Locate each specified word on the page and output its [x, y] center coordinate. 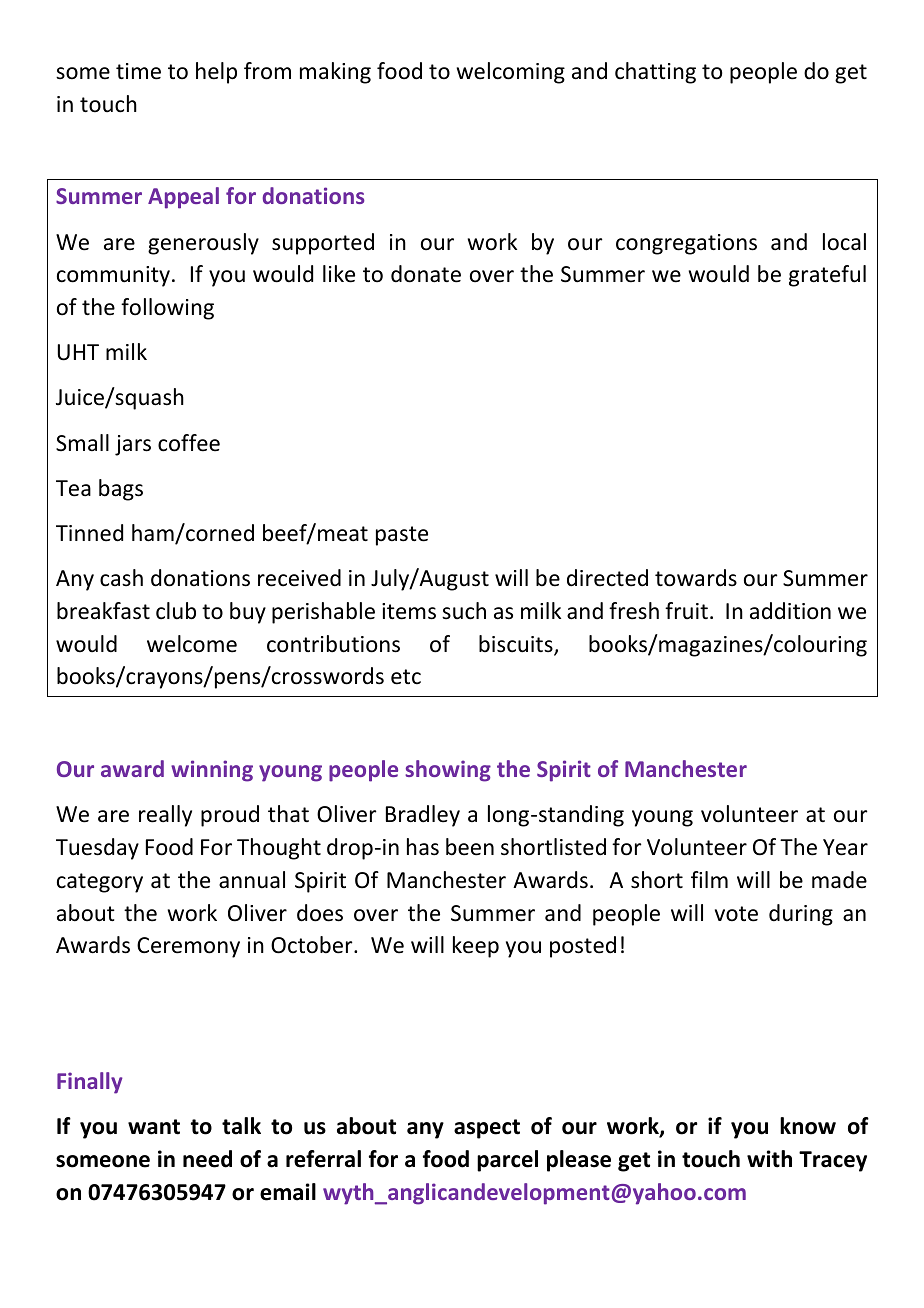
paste [402, 536]
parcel [507, 1161]
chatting [655, 73]
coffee [189, 443]
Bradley [423, 816]
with [769, 1159]
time [138, 71]
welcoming [511, 73]
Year [845, 847]
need [207, 1159]
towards [696, 578]
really [165, 816]
